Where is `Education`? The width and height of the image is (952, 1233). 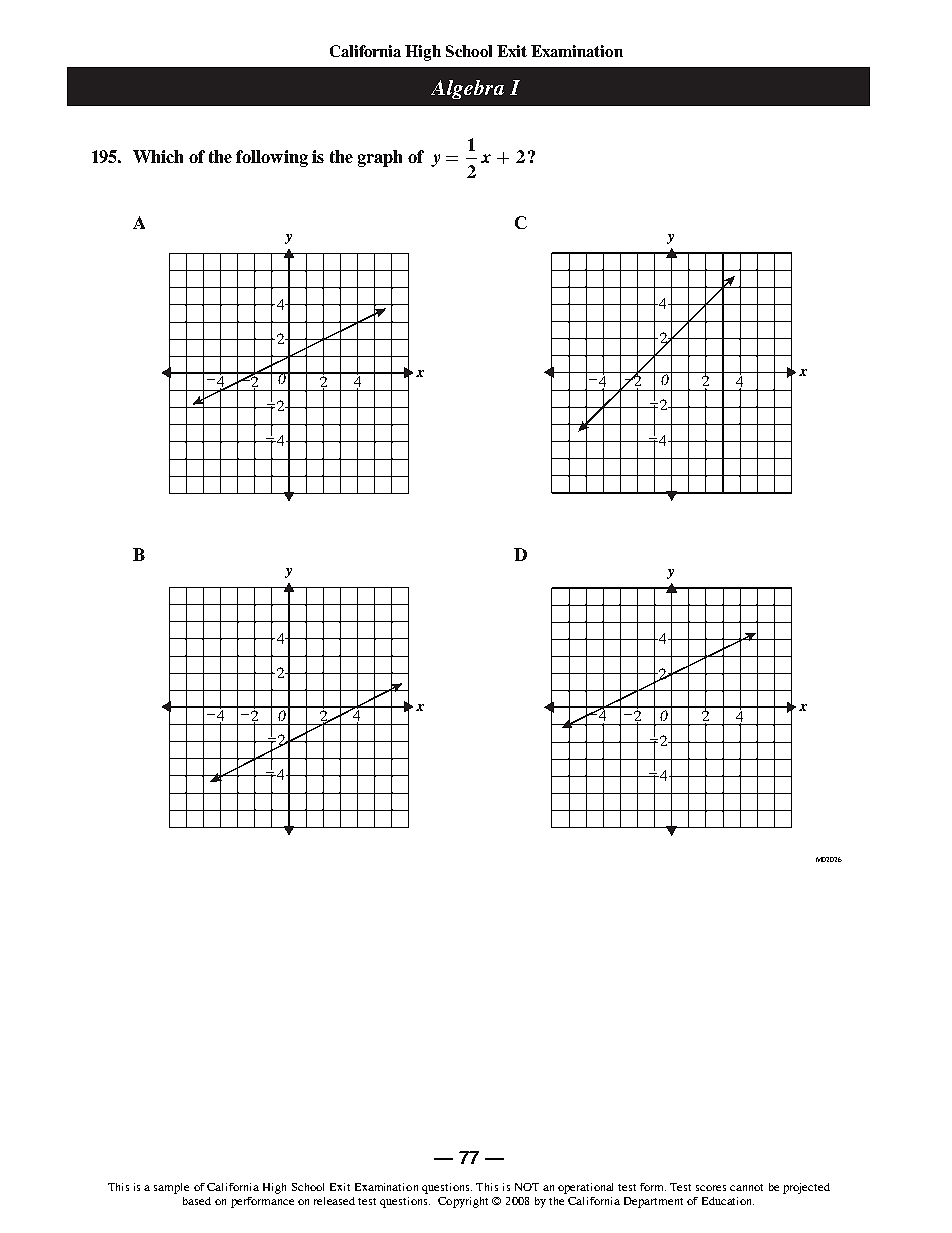 Education is located at coordinates (728, 1201).
